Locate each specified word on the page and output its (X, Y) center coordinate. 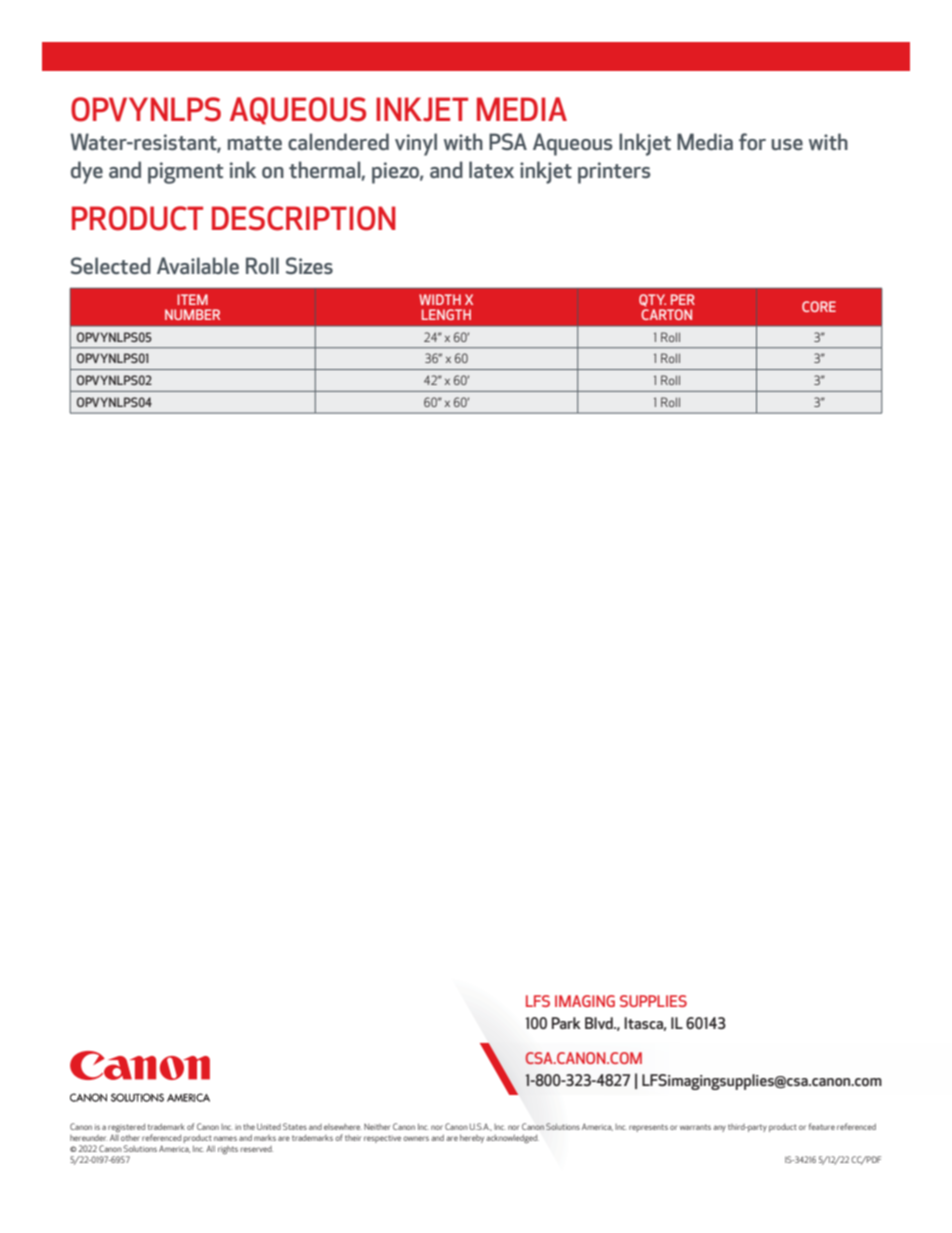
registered (126, 1129)
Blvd (600, 1023)
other (130, 1138)
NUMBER (192, 314)
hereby (472, 1138)
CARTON (666, 314)
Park (566, 1023)
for (752, 141)
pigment (185, 173)
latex (491, 169)
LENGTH (446, 314)
